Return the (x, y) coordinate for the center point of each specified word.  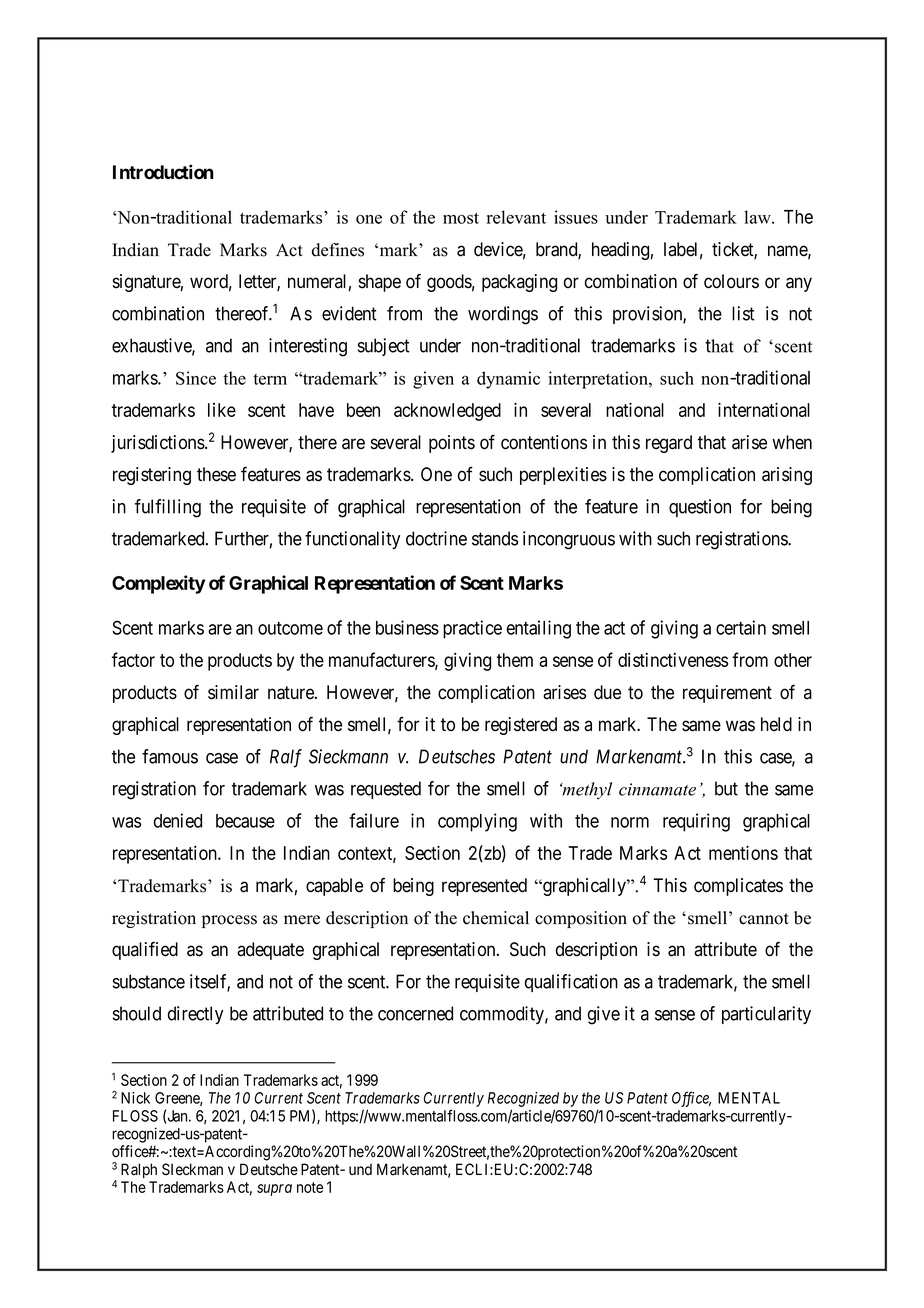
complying (477, 822)
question (700, 508)
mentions (743, 852)
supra (274, 1190)
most (461, 218)
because (245, 821)
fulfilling (168, 508)
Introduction (163, 172)
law (758, 217)
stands (495, 538)
